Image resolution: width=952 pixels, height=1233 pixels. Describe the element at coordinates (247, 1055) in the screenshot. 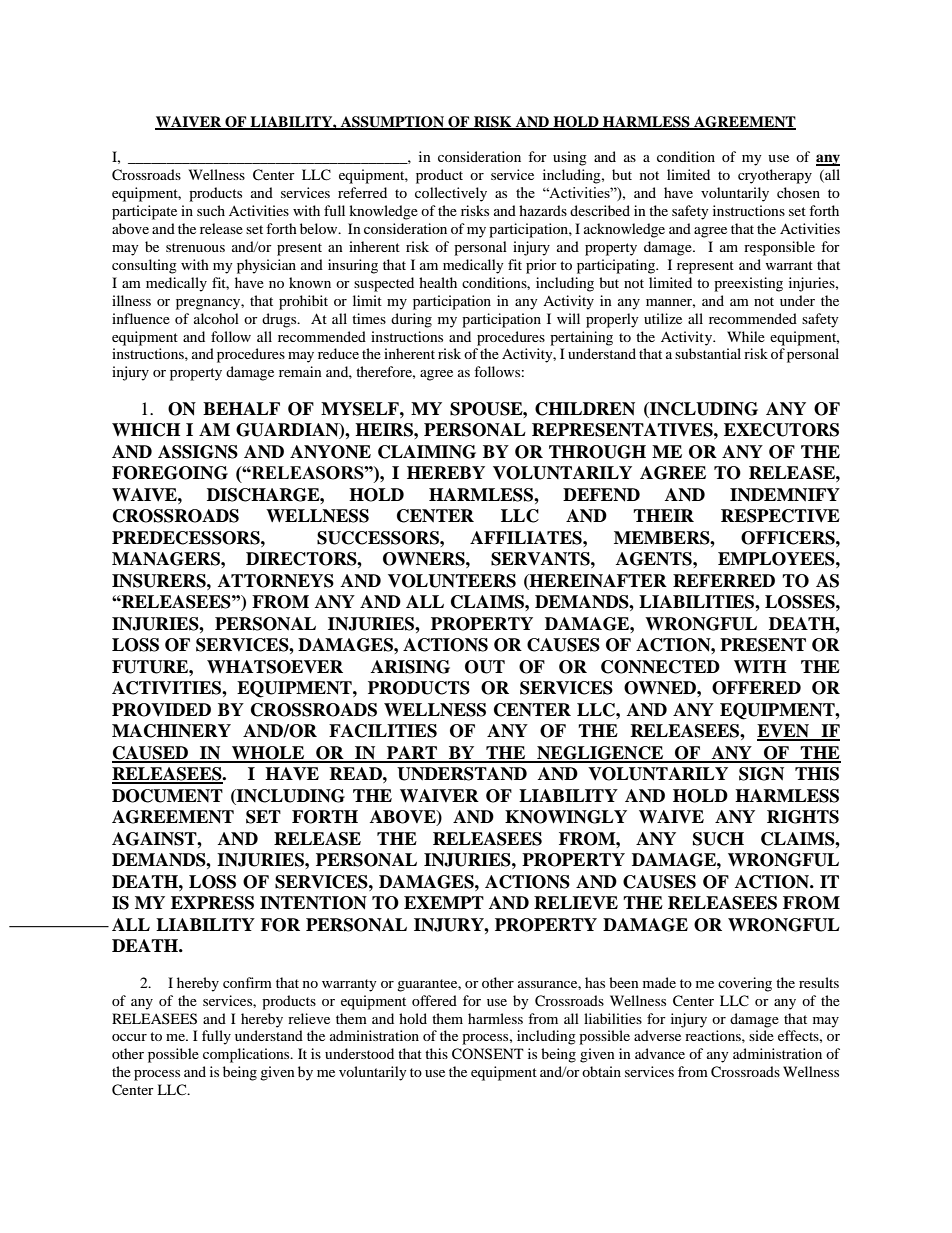

I see `complications` at that location.
